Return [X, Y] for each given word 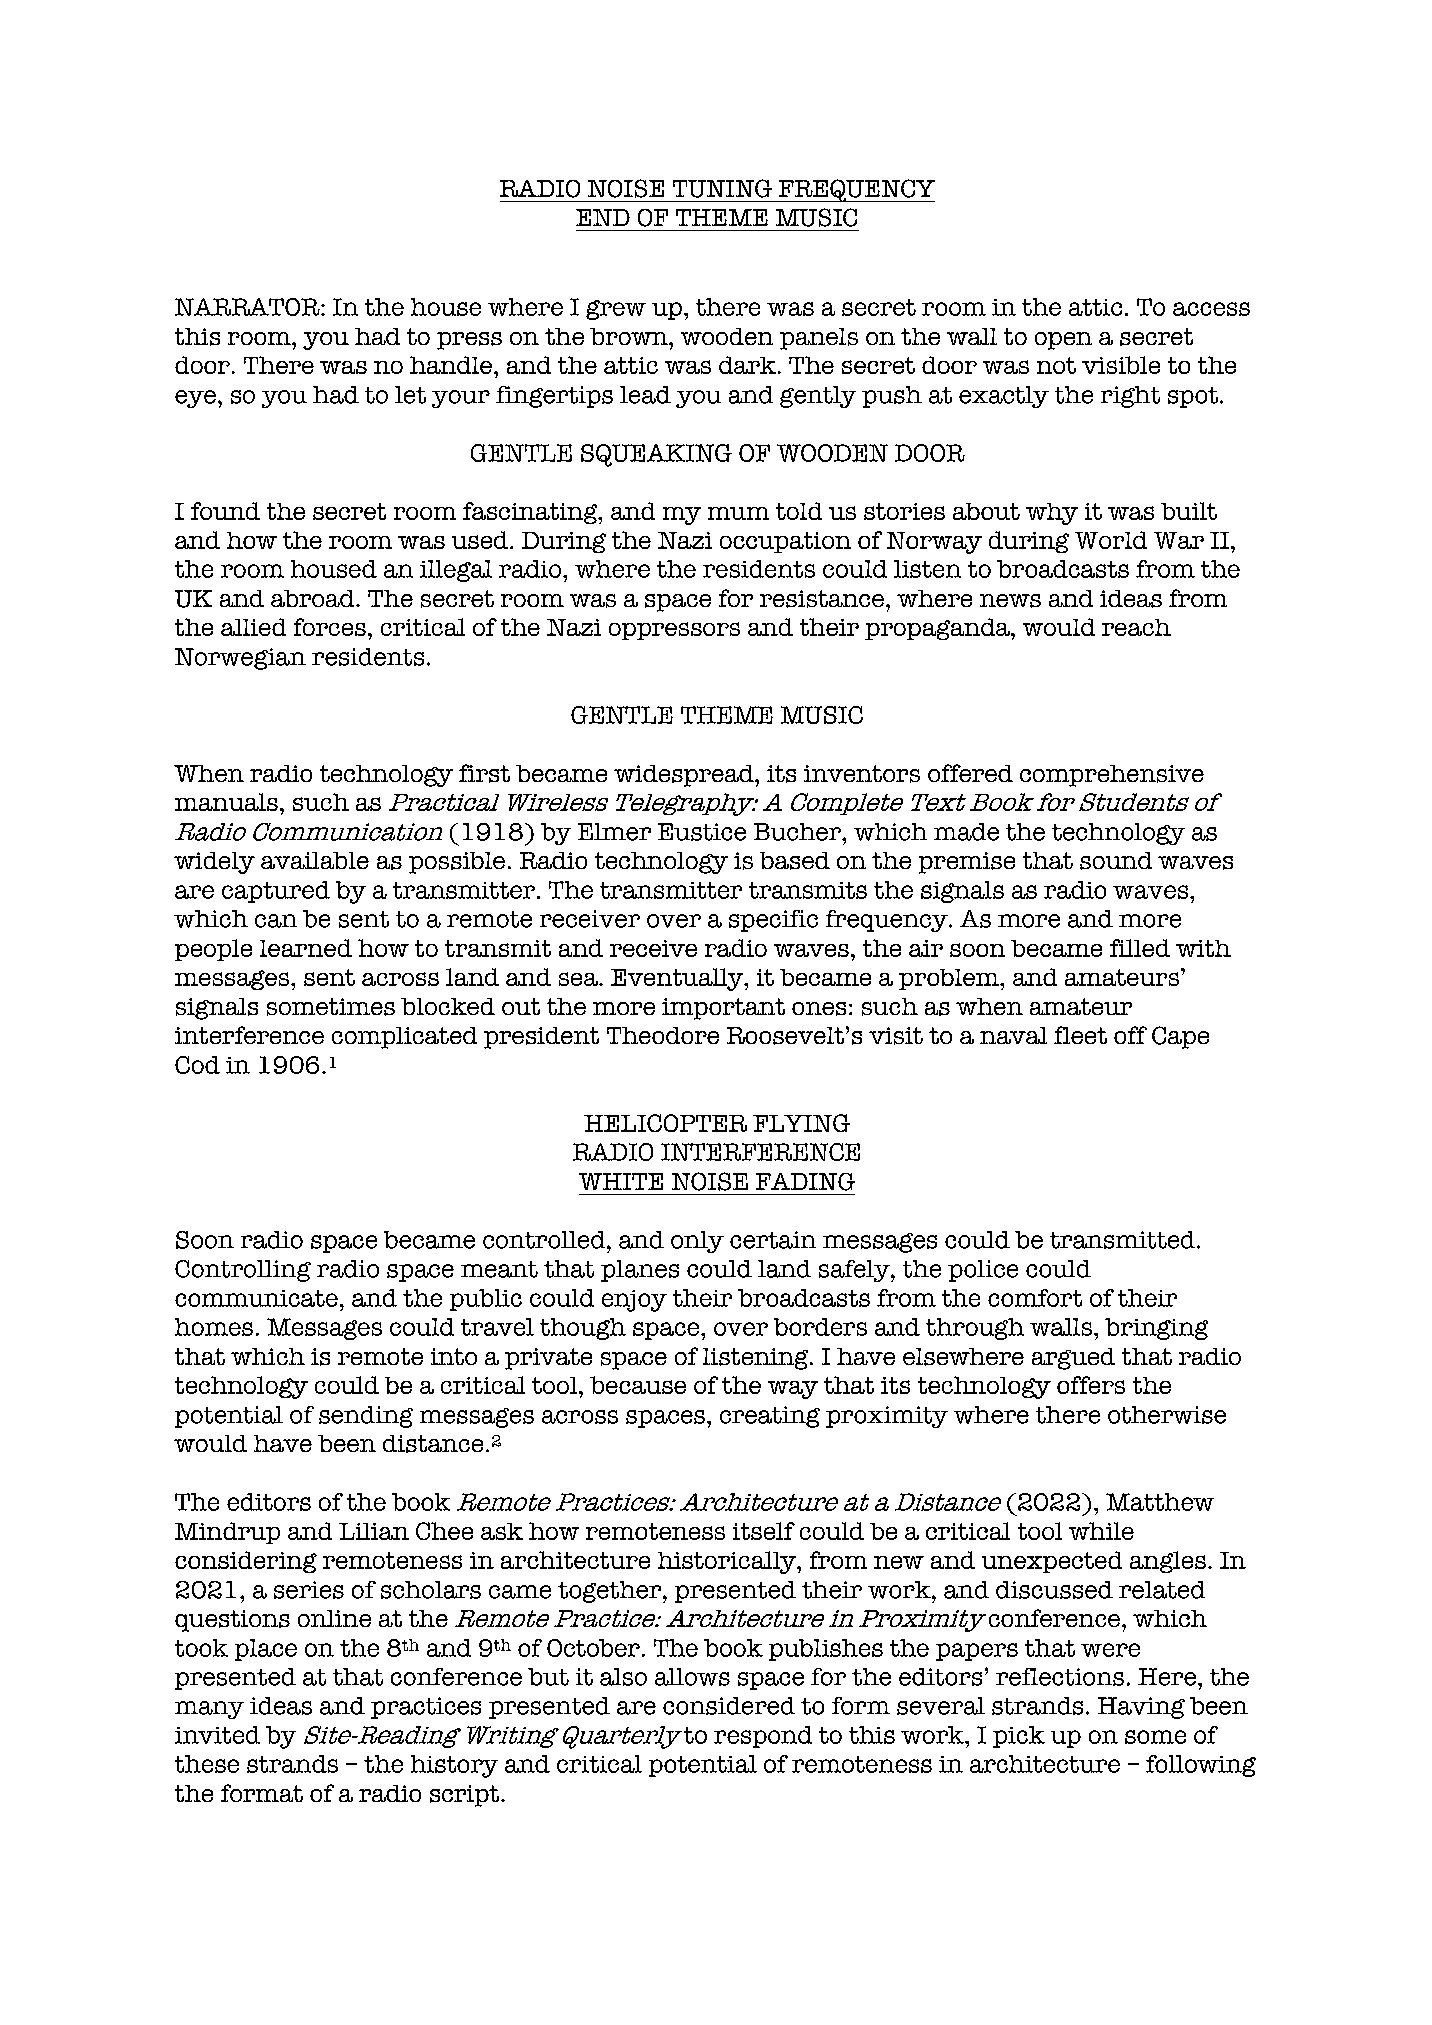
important [723, 1009]
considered [729, 1706]
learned [306, 948]
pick [1019, 1737]
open [1063, 341]
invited [217, 1735]
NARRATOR [248, 307]
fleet [1080, 1035]
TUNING [722, 188]
